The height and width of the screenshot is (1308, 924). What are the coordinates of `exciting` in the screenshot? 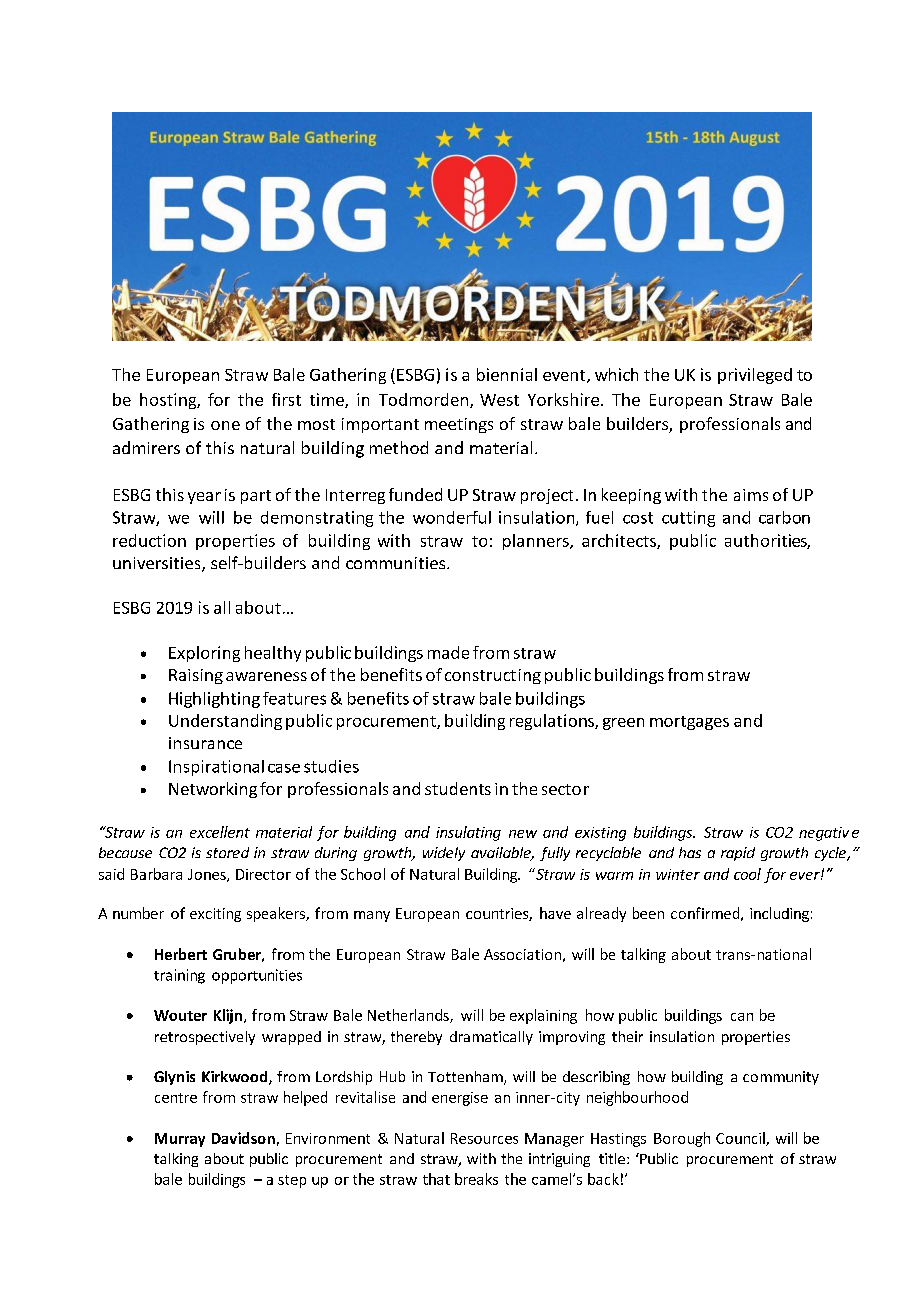 It's located at (215, 915).
